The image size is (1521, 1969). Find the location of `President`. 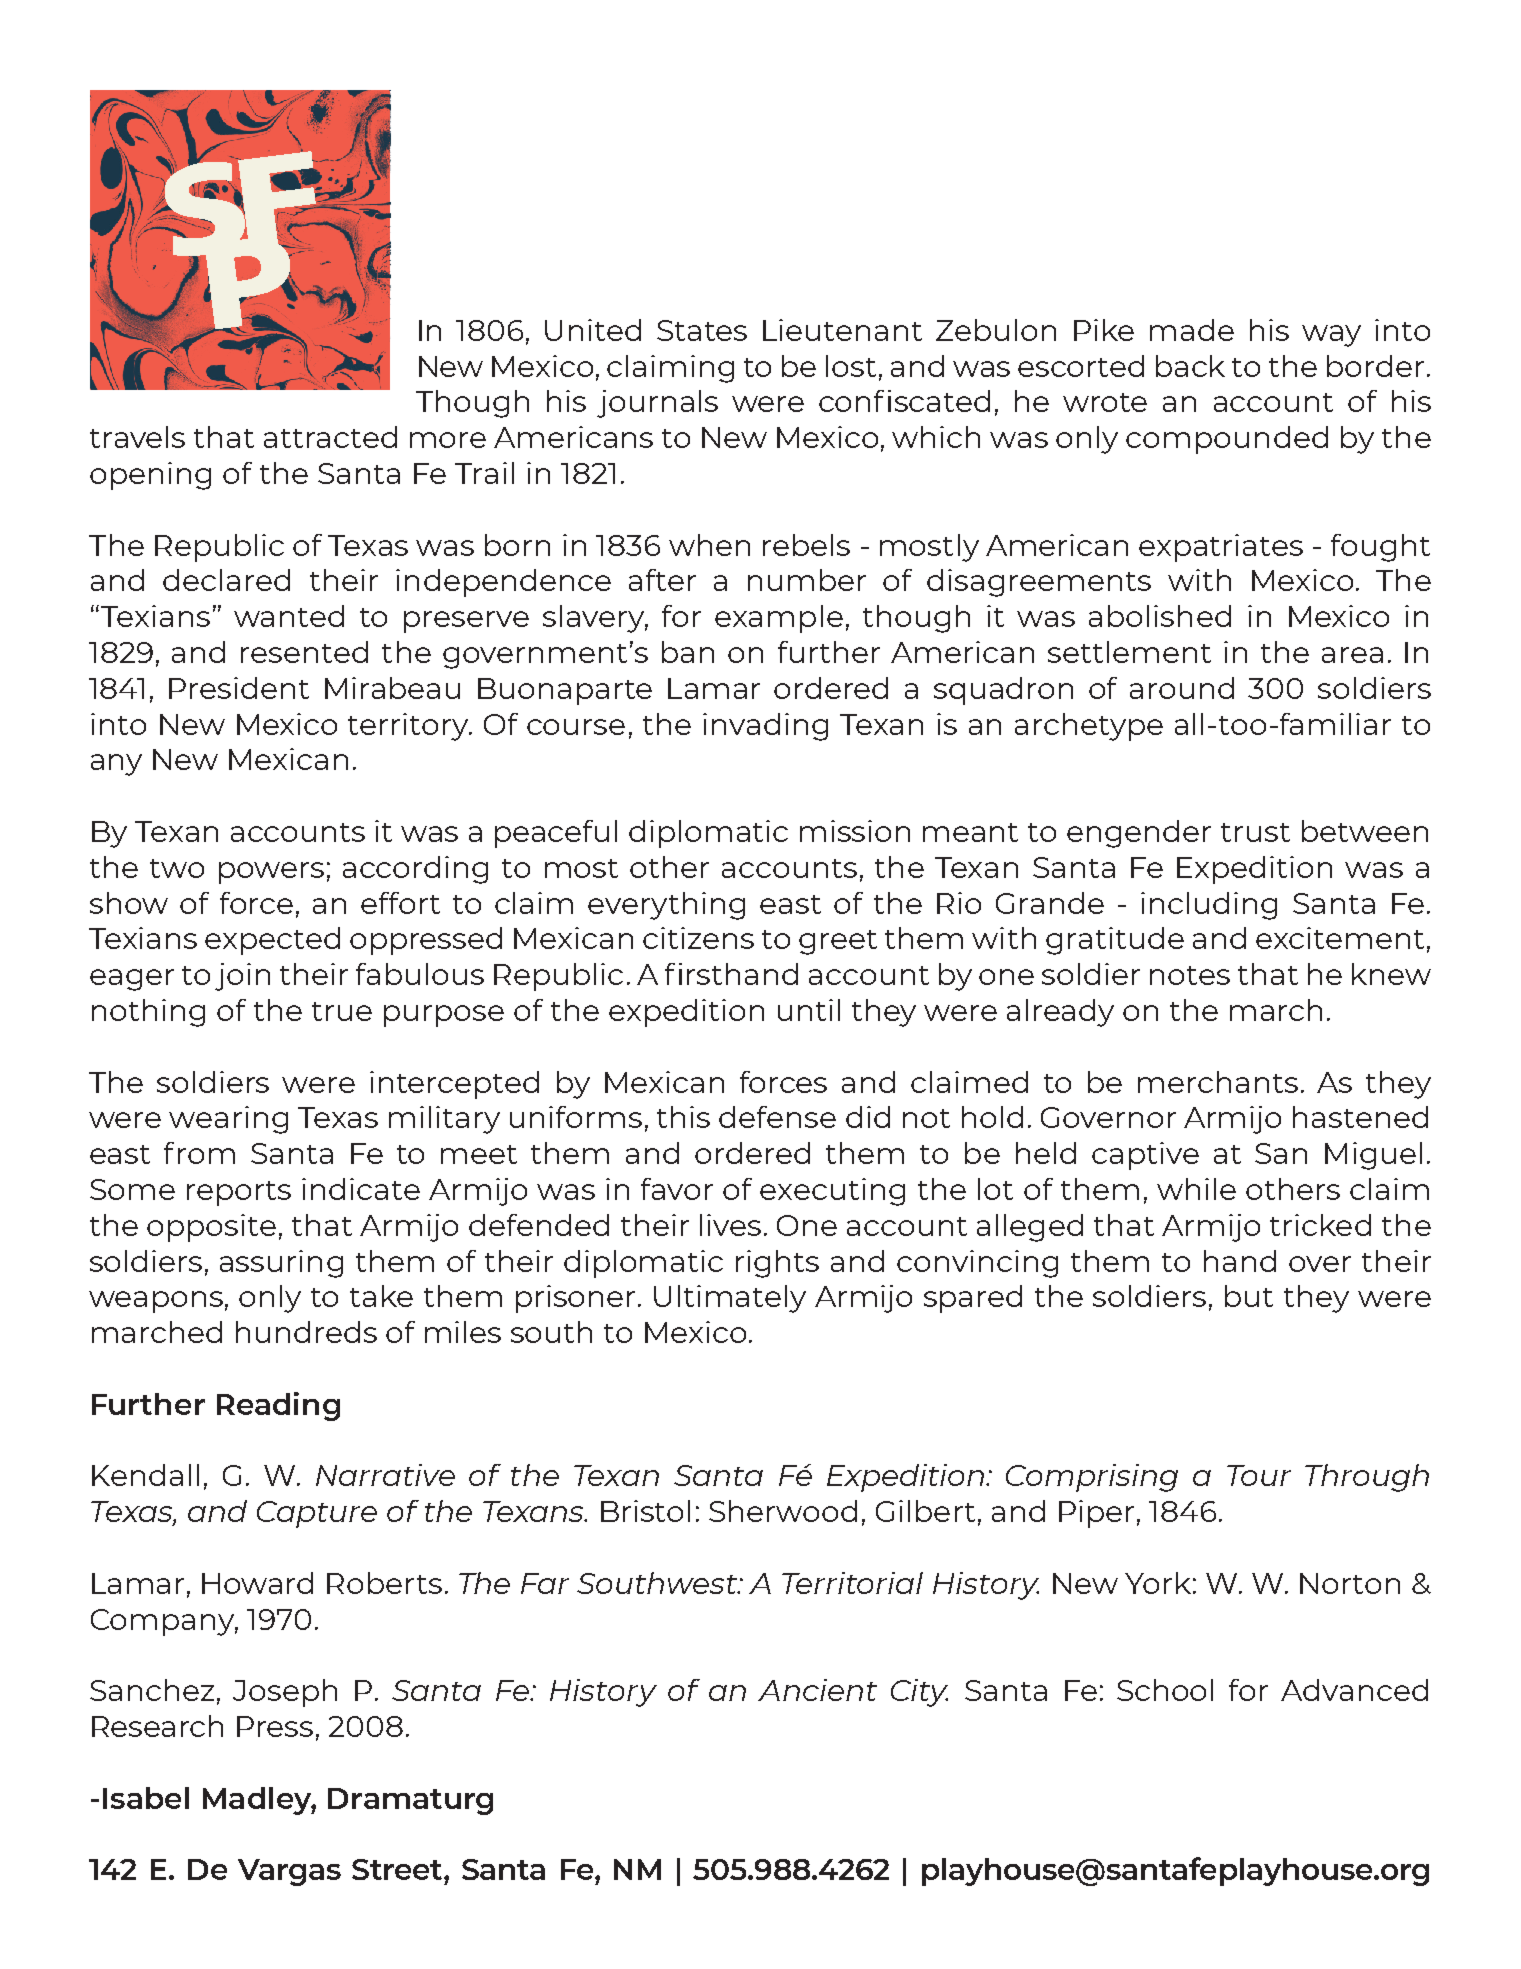

President is located at coordinates (239, 688).
